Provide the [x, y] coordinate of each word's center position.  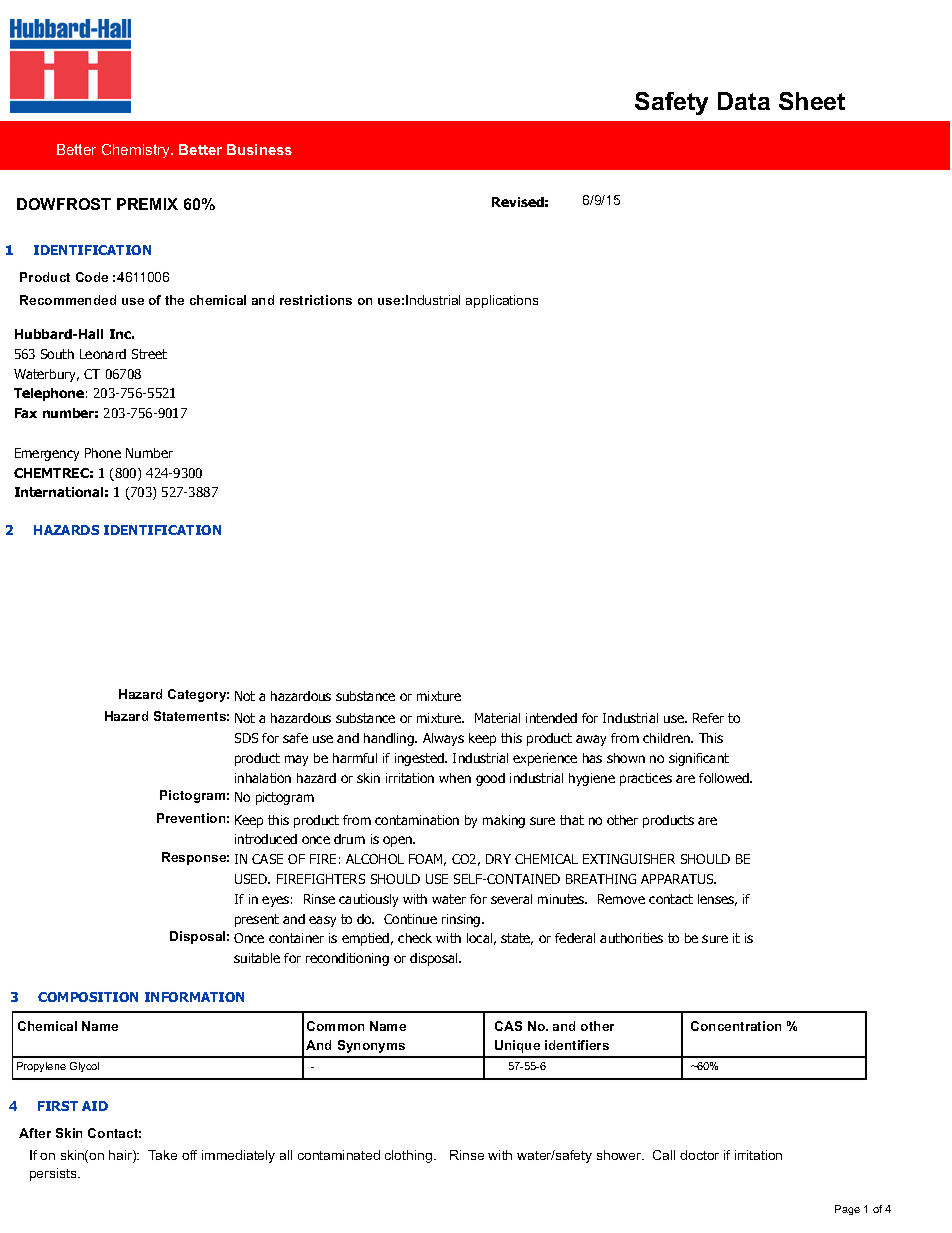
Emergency [47, 454]
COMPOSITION [88, 997]
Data [744, 101]
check [415, 938]
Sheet [812, 101]
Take [162, 1155]
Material [497, 718]
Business [259, 149]
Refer [708, 718]
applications [502, 301]
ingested [420, 759]
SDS [246, 738]
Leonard [103, 354]
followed [725, 778]
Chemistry [137, 151]
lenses [717, 900]
